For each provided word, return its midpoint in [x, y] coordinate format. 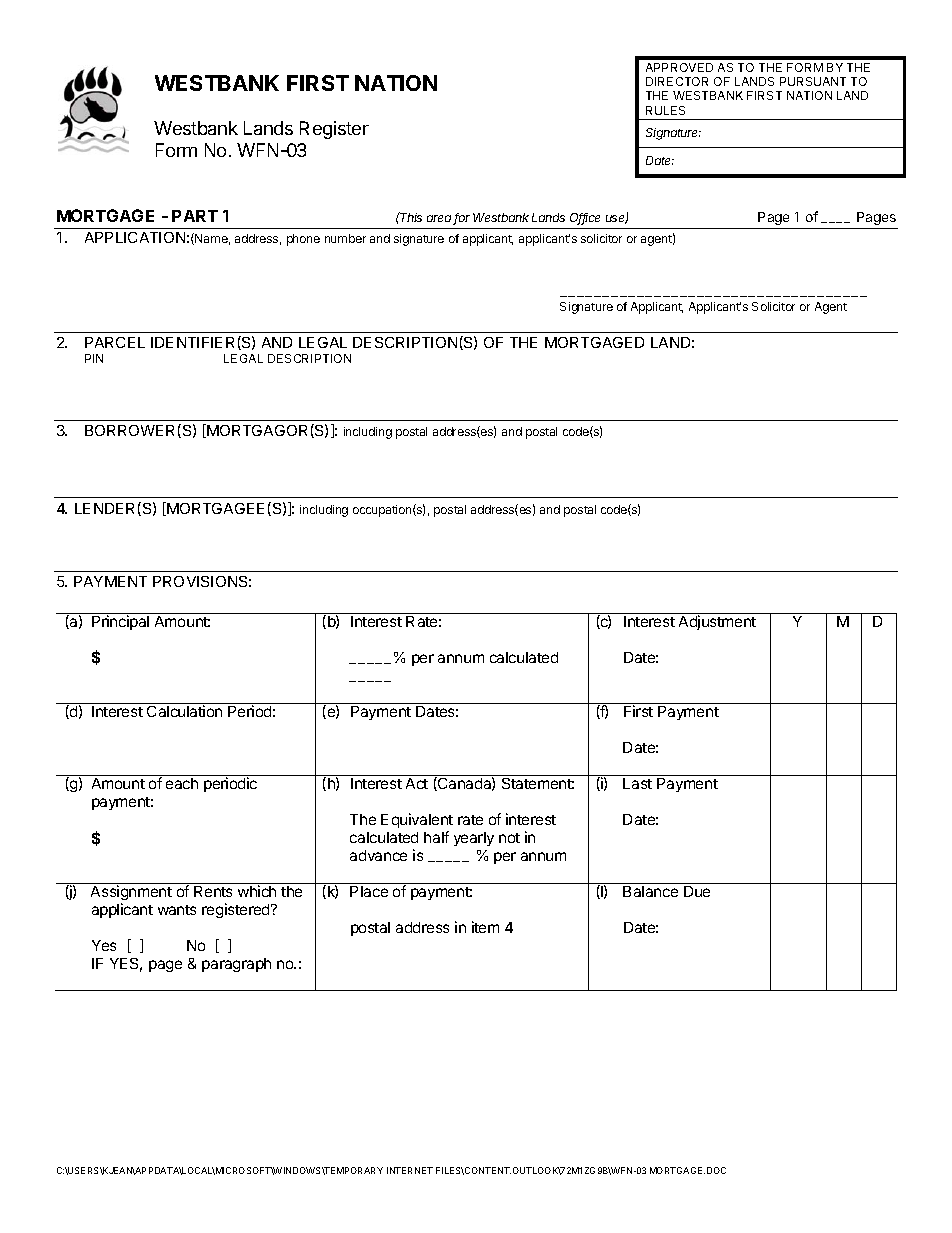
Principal [120, 622]
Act [417, 783]
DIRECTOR [677, 81]
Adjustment [717, 622]
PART [195, 216]
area [440, 220]
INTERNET [410, 1170]
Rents [213, 891]
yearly [474, 839]
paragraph [236, 965]
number [345, 238]
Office [585, 219]
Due [697, 891]
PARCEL [115, 342]
